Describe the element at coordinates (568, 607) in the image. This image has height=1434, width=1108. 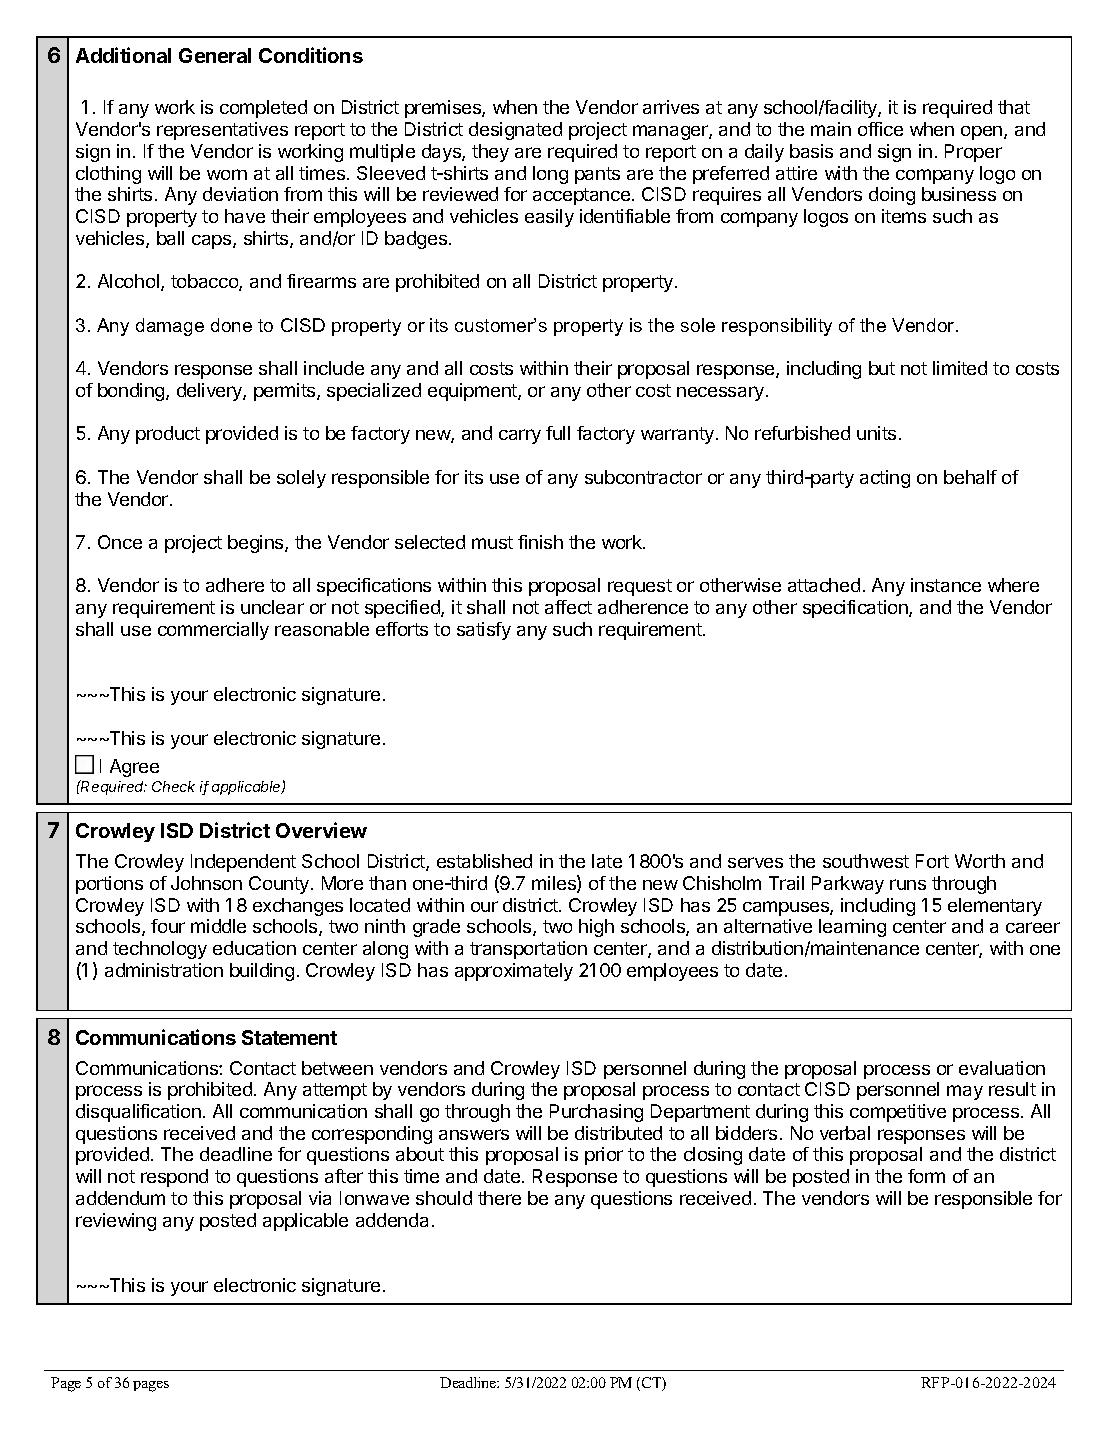
I see `affect` at that location.
